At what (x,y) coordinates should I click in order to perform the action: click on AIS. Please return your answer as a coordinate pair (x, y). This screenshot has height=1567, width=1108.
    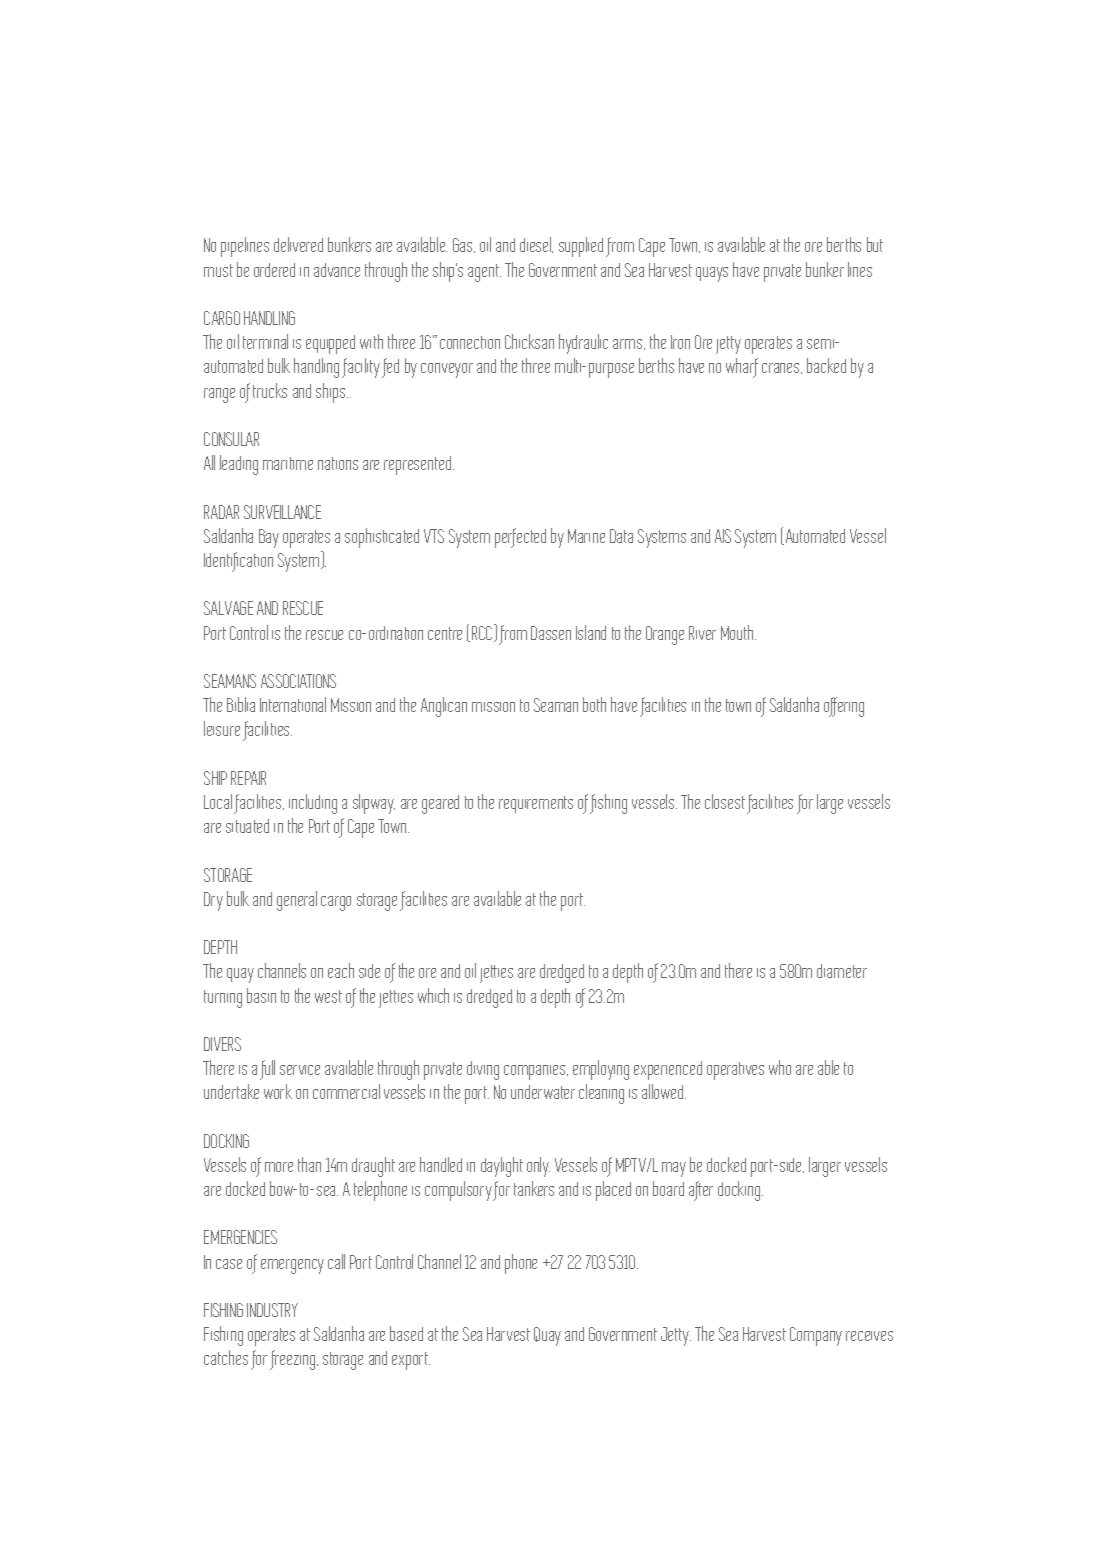
    Looking at the image, I should click on (723, 536).
